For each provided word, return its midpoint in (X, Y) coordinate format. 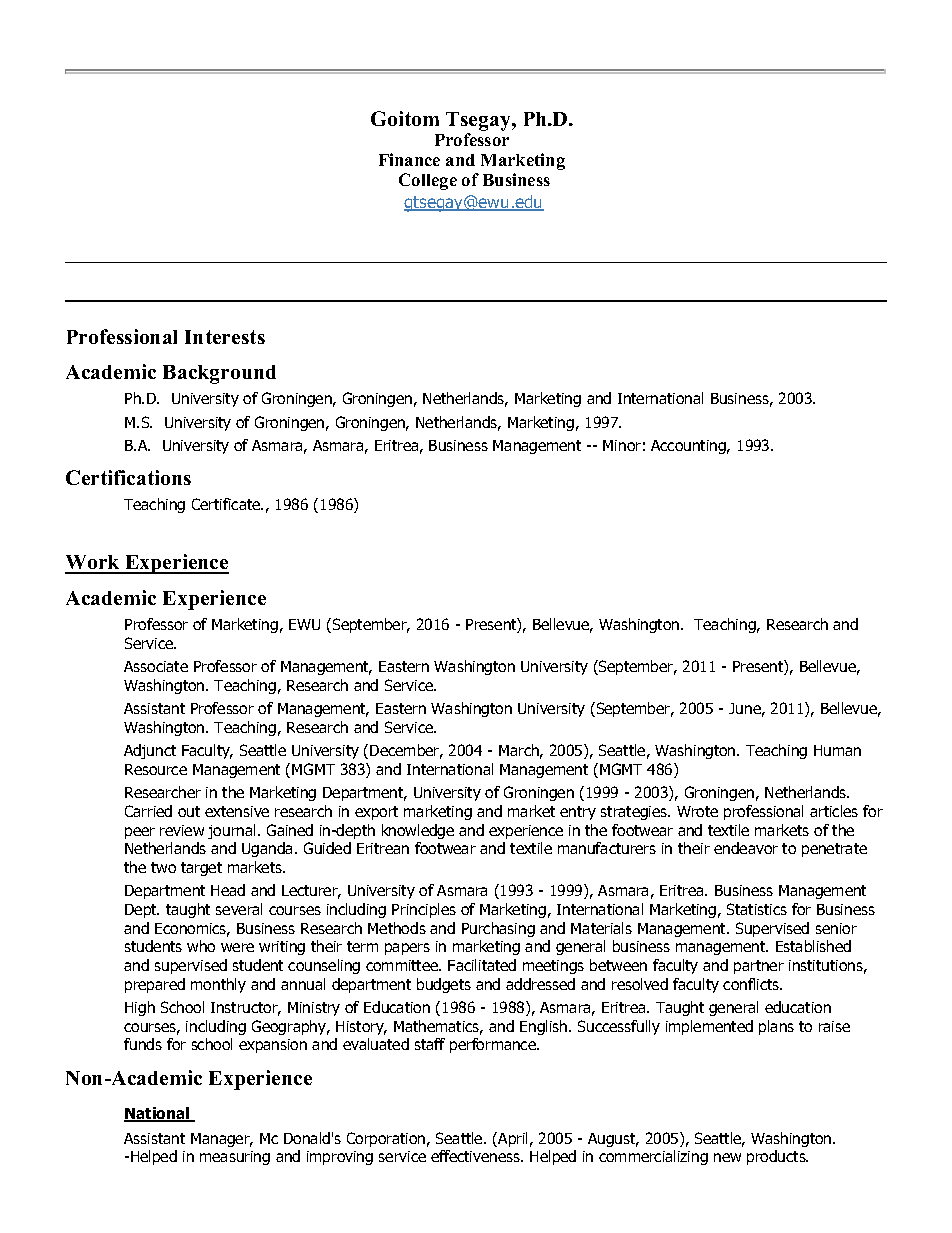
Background (219, 374)
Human (837, 750)
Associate (156, 666)
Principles (424, 910)
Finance (409, 159)
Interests (225, 337)
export (376, 813)
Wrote (697, 811)
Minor (622, 445)
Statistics (757, 909)
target (201, 869)
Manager (221, 1140)
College (428, 181)
